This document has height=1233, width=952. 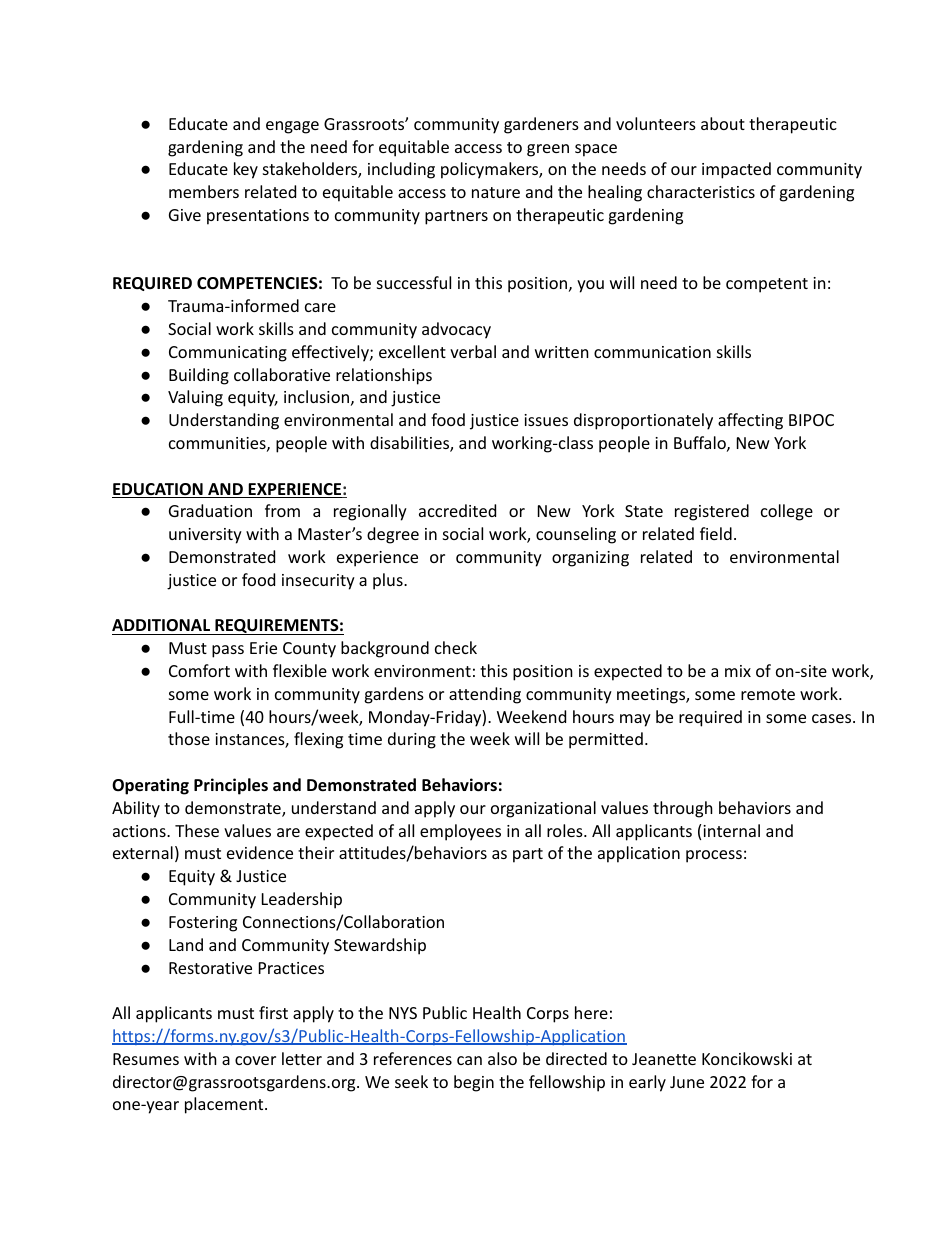 I want to click on cover, so click(x=255, y=1060).
